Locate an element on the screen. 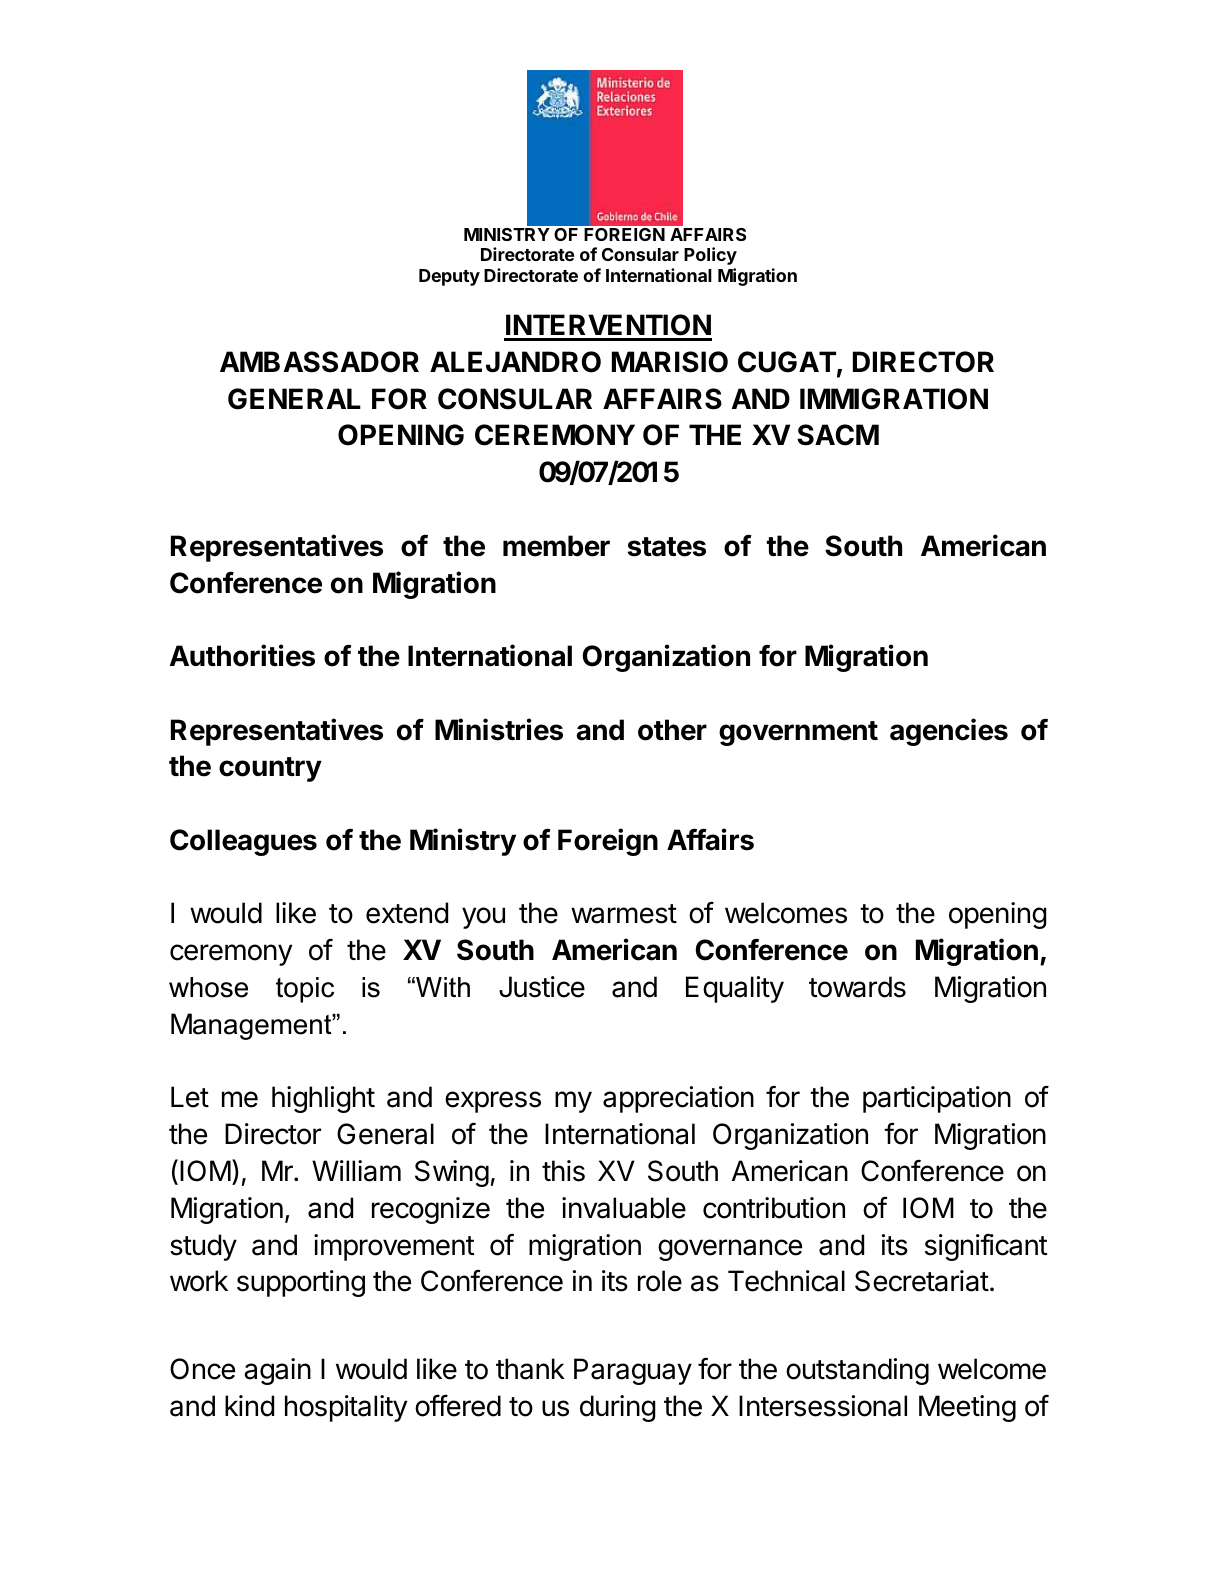  towards is located at coordinates (857, 987).
